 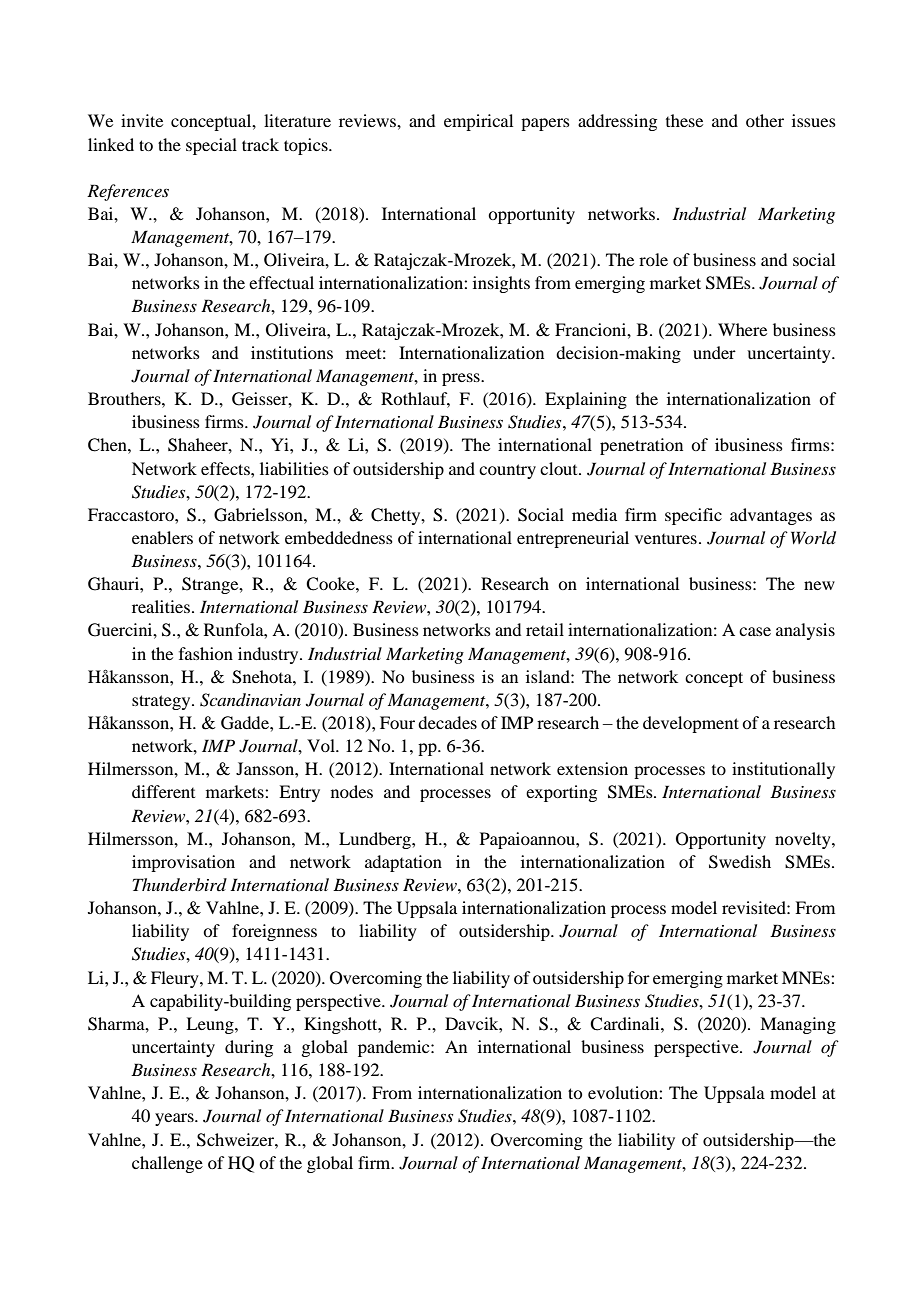 I want to click on years, so click(x=175, y=1119).
